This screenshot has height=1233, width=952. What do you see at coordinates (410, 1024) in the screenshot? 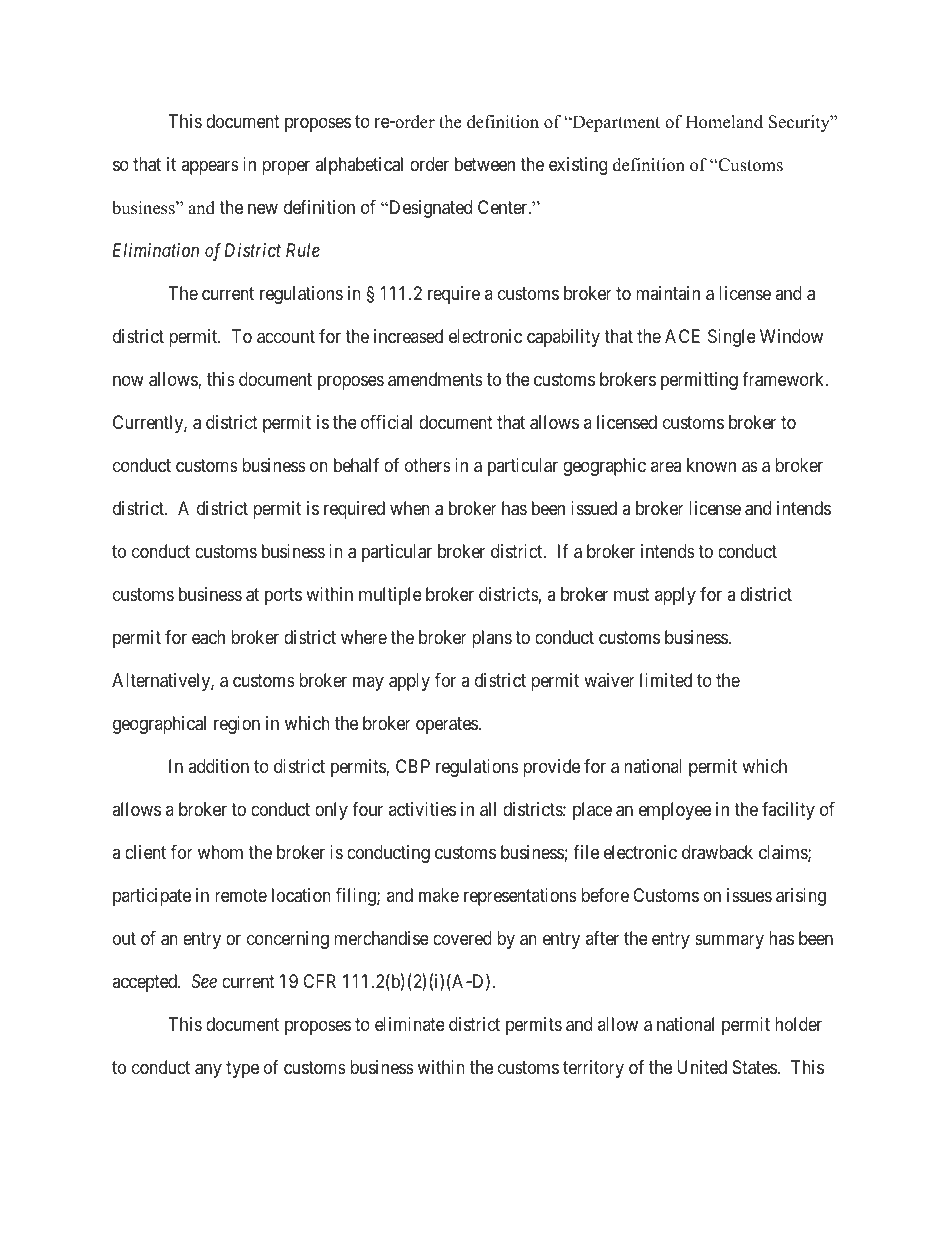
I see `eliminate` at bounding box center [410, 1024].
